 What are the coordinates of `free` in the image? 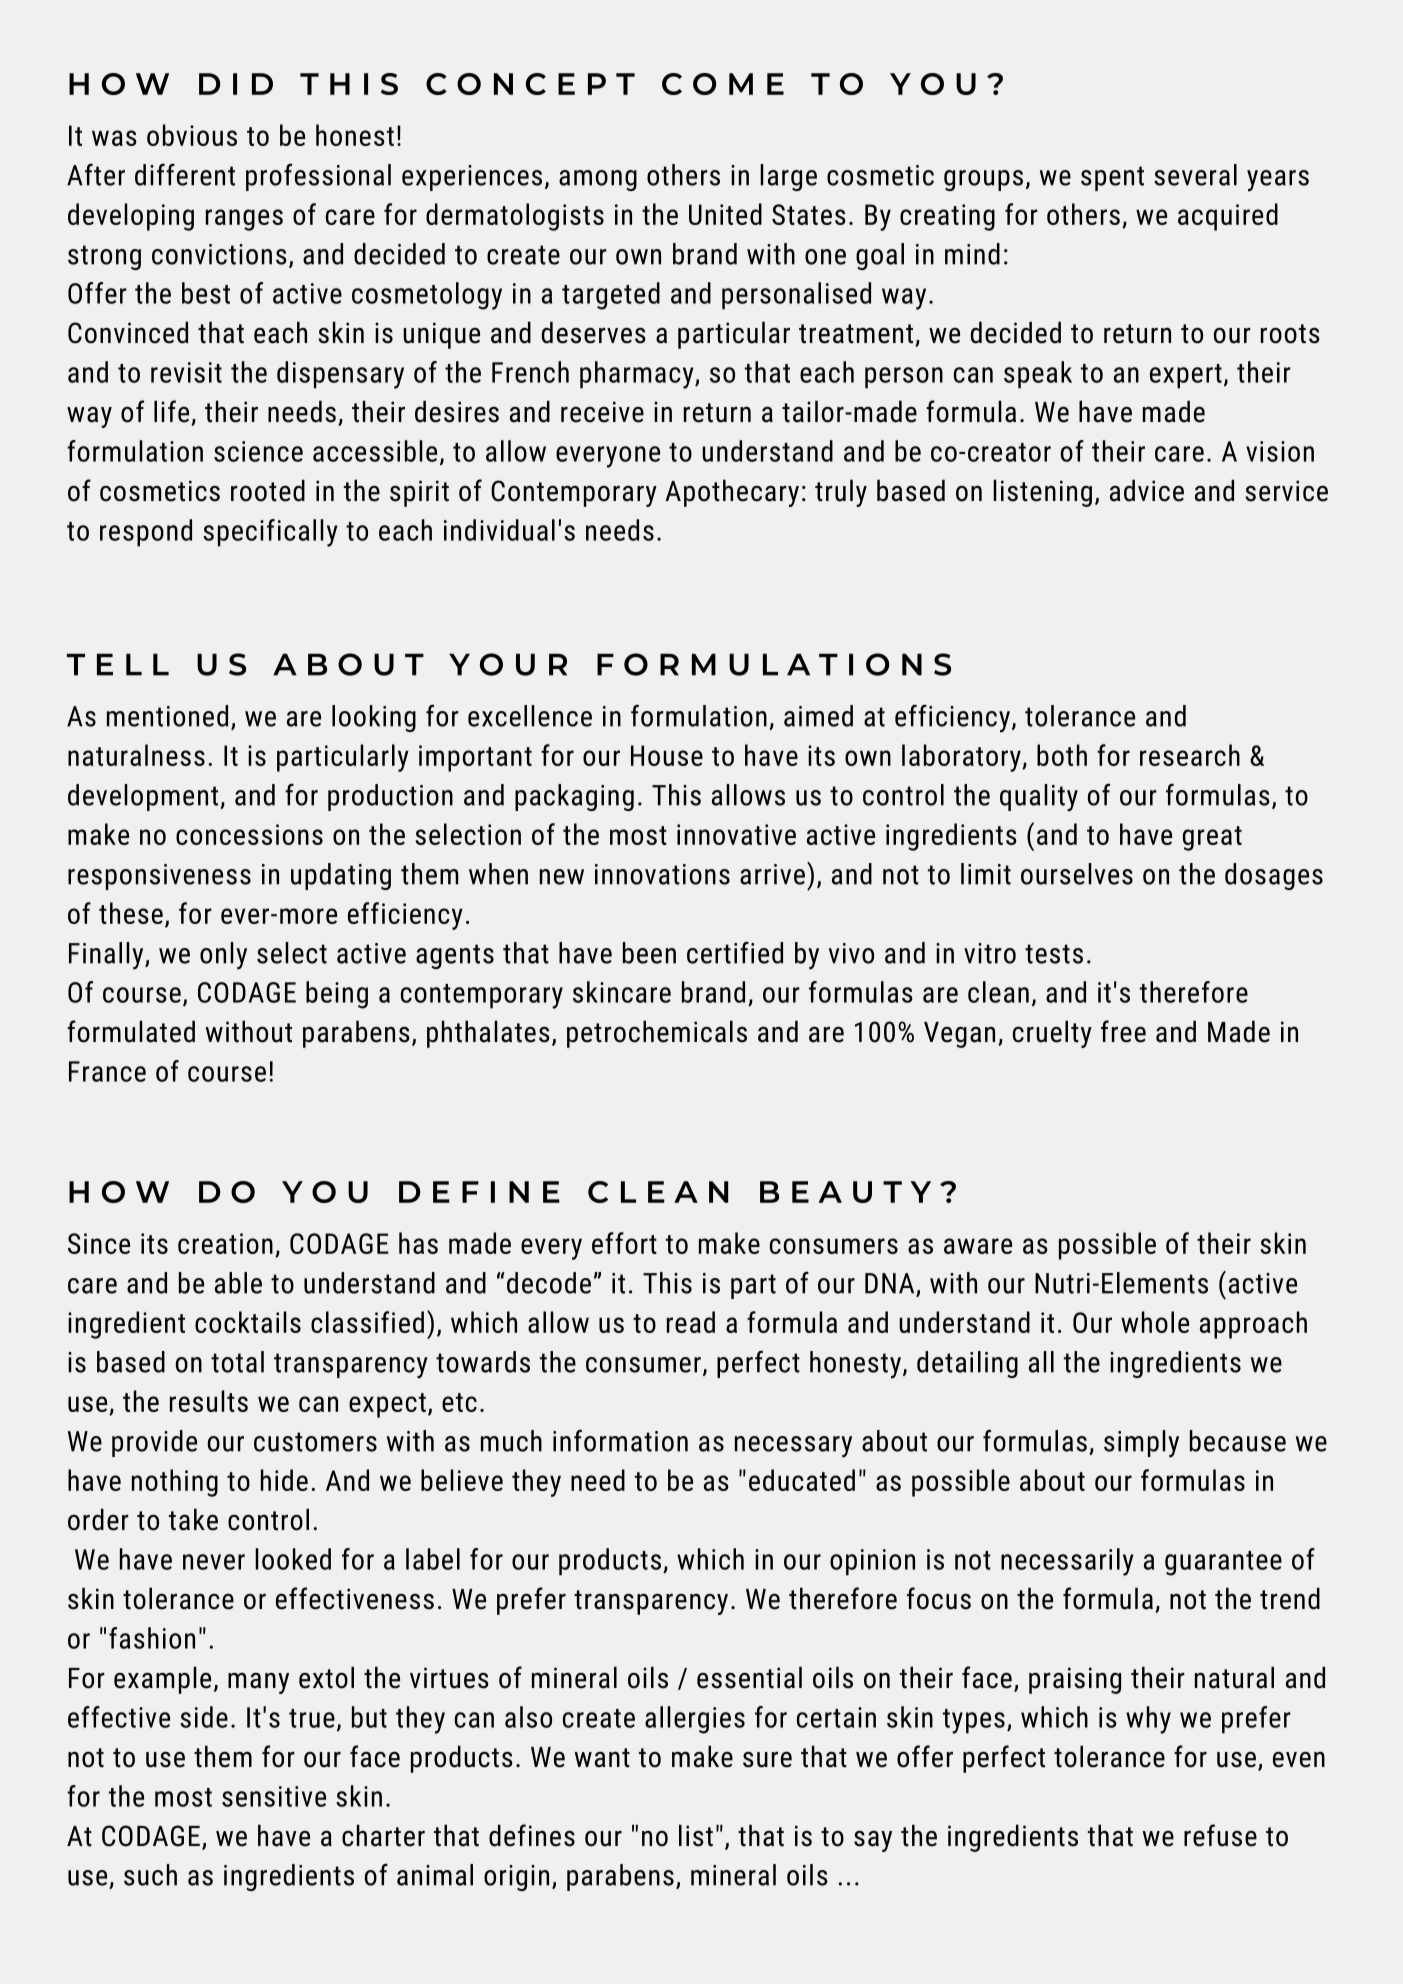 It's located at (1123, 1031).
